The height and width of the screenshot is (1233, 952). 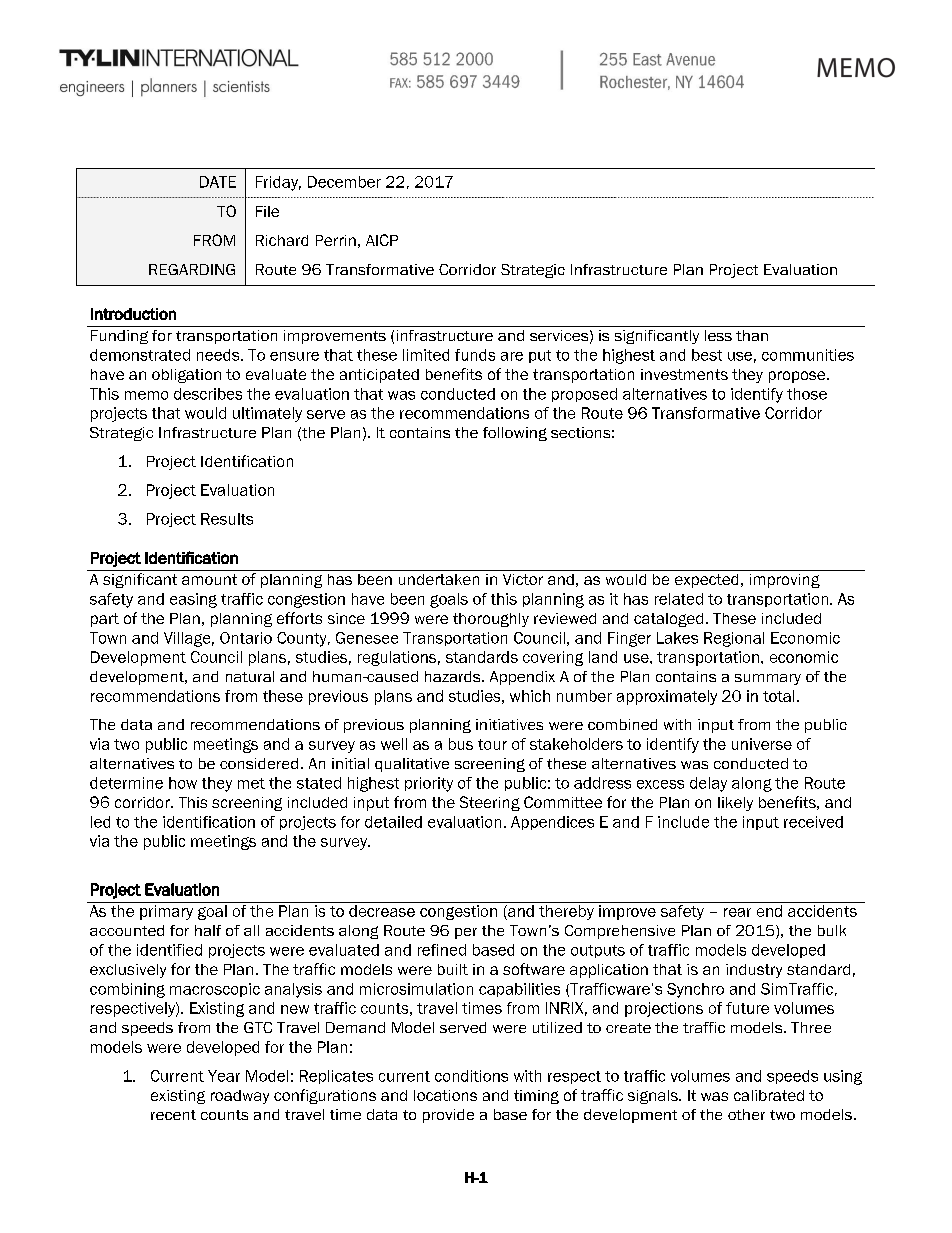 I want to click on primary, so click(x=166, y=912).
